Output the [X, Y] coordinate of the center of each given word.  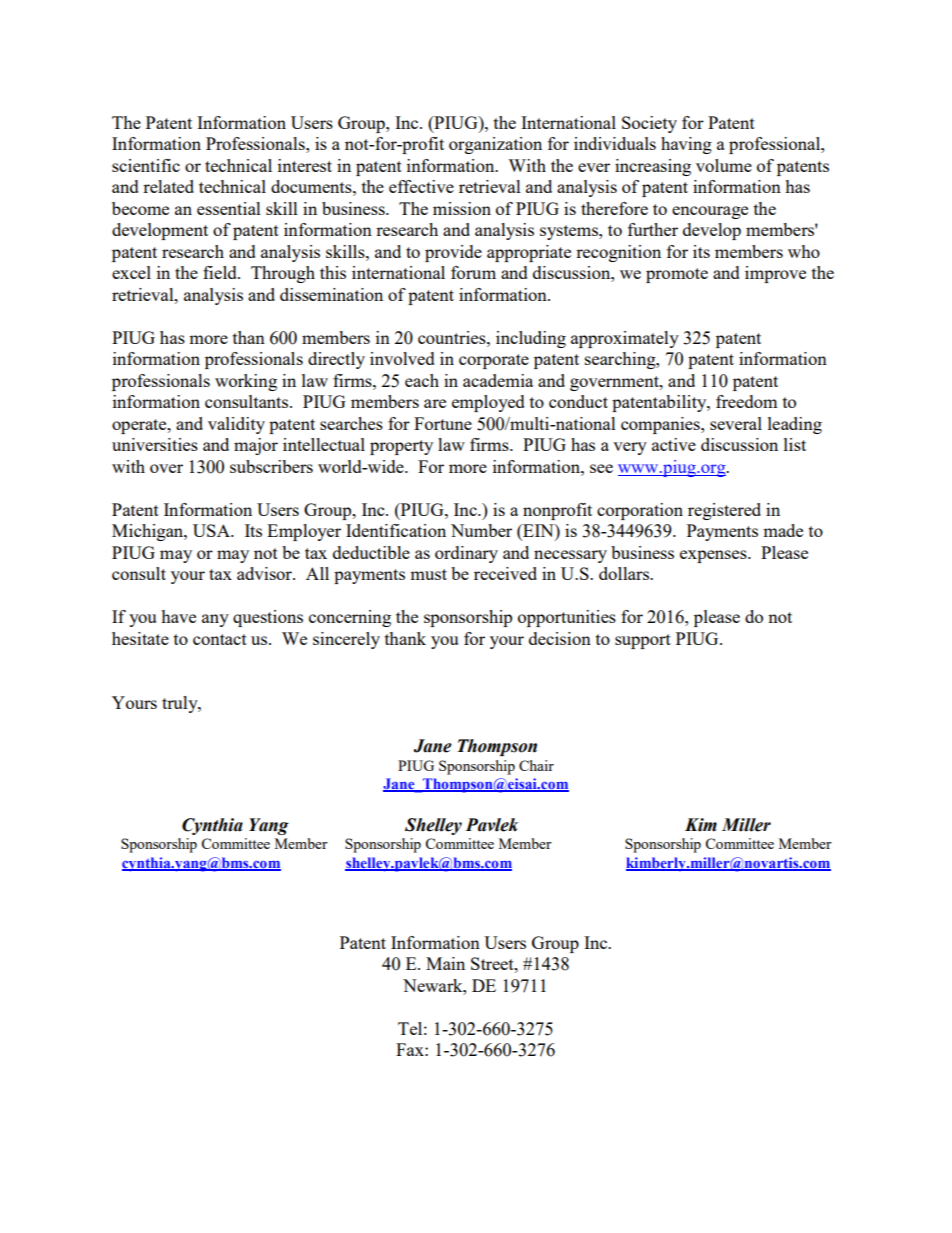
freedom [746, 401]
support [643, 641]
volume [724, 165]
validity [236, 425]
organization [495, 145]
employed [488, 403]
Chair [536, 765]
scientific [146, 165]
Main [445, 963]
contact [220, 639]
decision [560, 638]
